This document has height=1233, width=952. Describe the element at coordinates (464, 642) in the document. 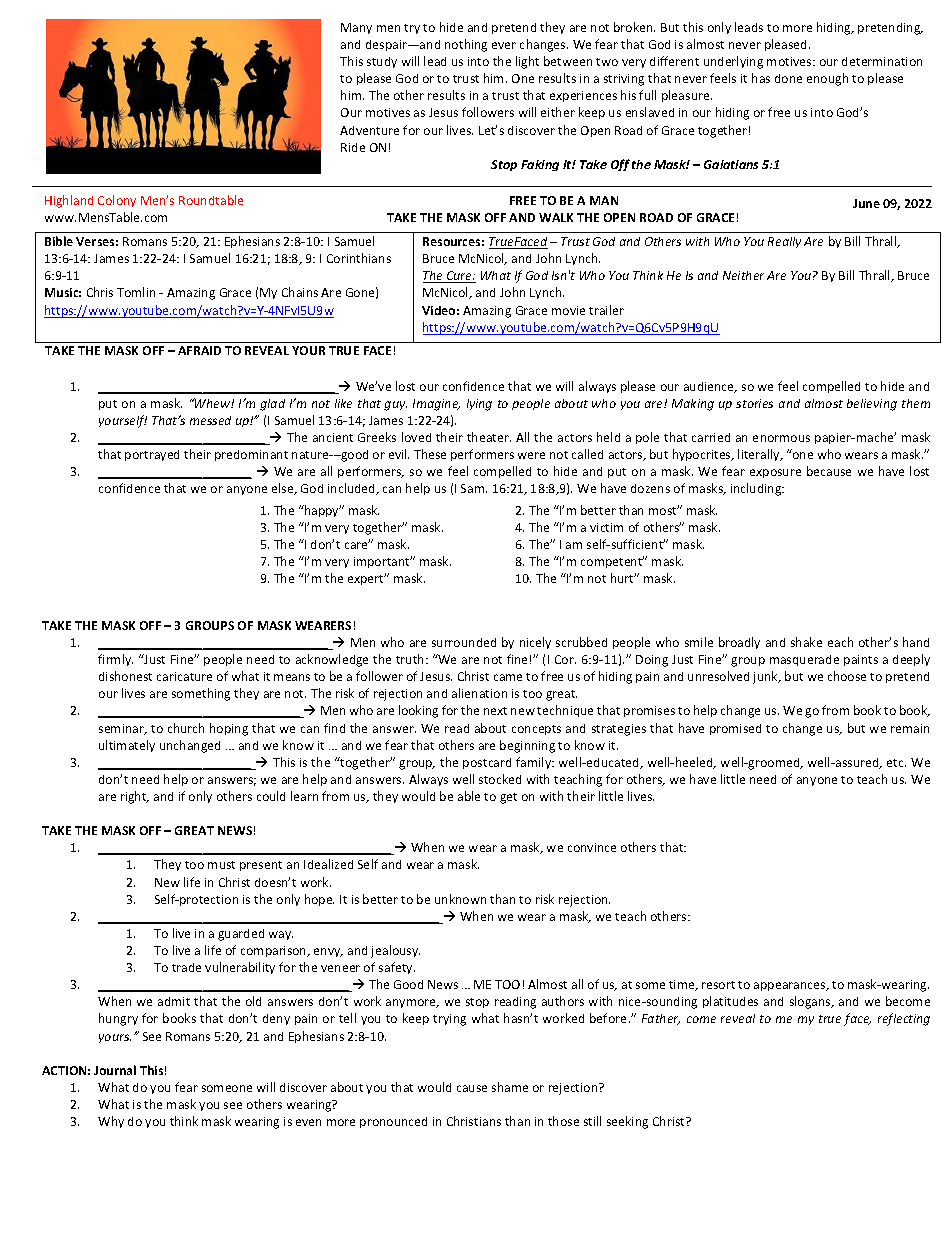

I see `surrounded` at that location.
